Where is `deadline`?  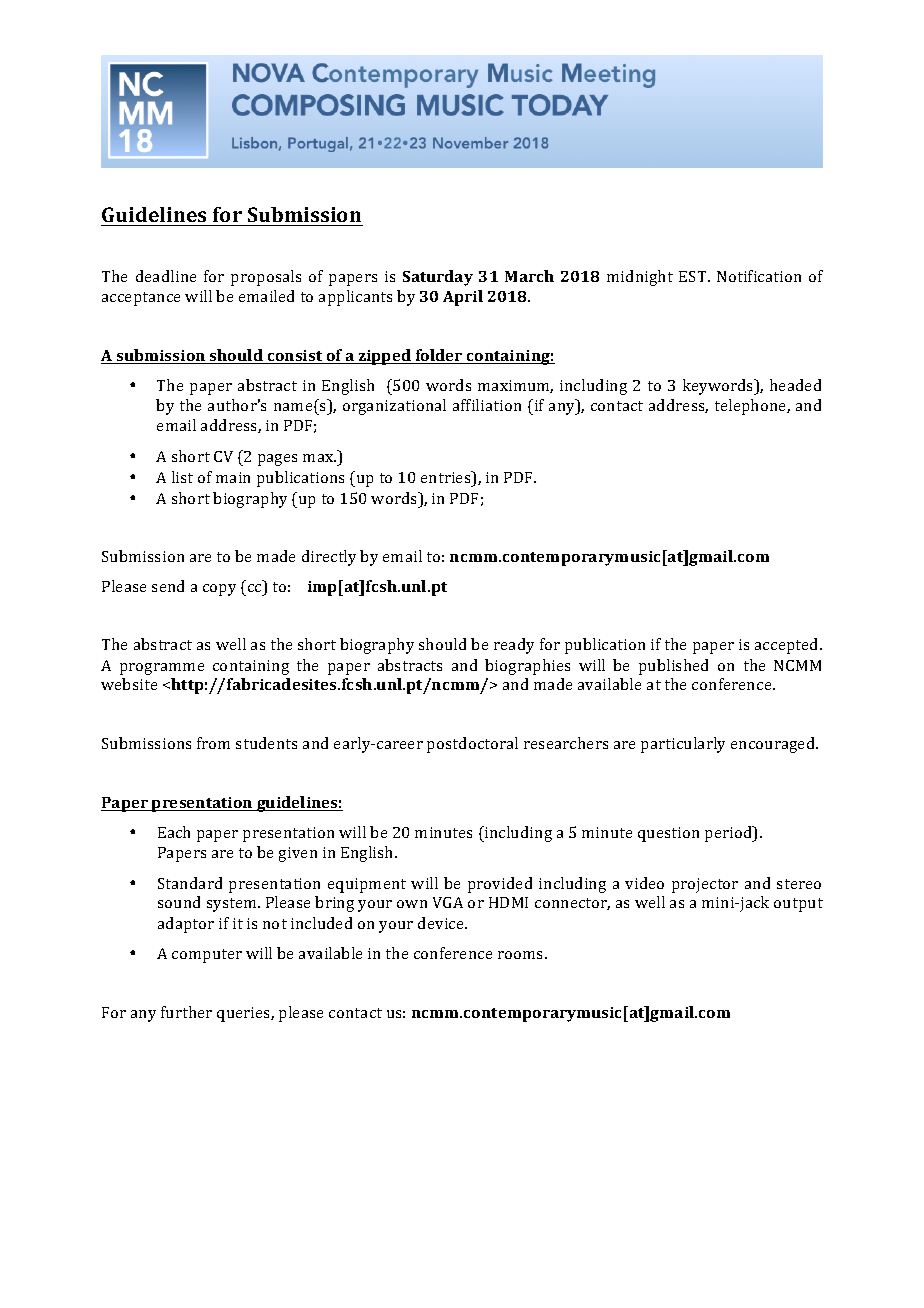 deadline is located at coordinates (166, 276).
